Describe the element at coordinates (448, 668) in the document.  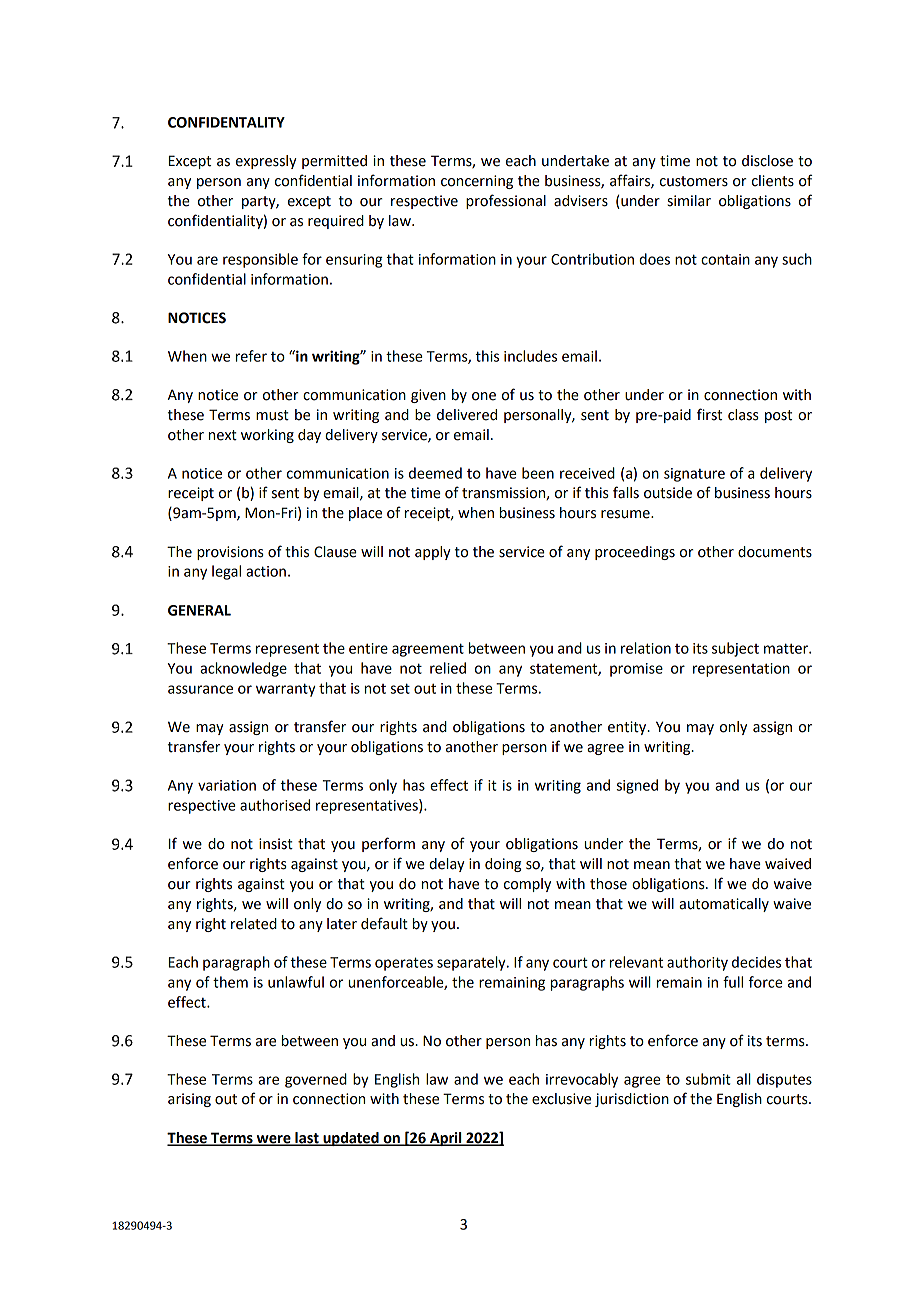
I see `relied` at that location.
